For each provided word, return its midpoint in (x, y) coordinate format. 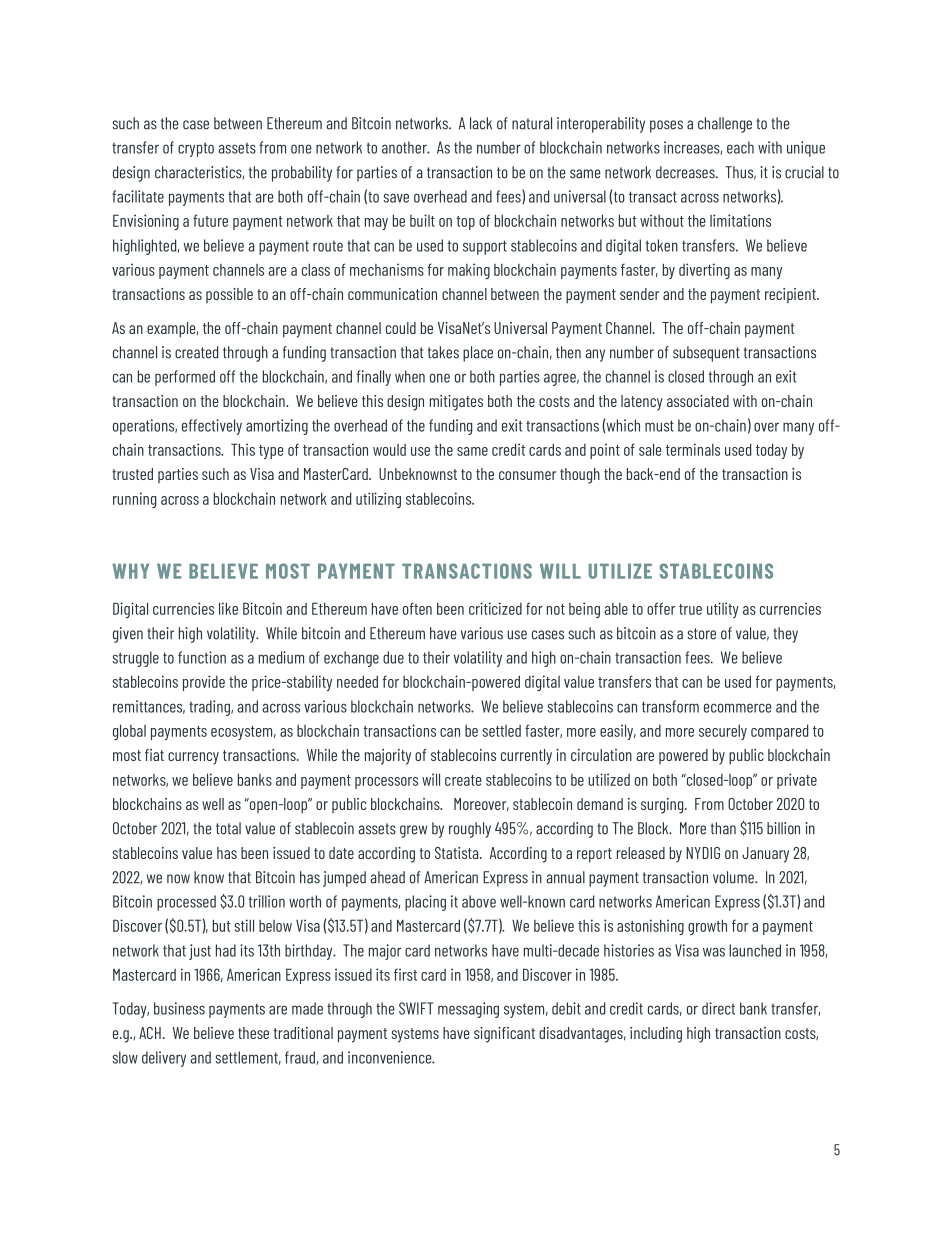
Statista (458, 853)
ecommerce (737, 708)
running (134, 500)
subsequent (706, 354)
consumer (527, 475)
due (393, 657)
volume (734, 877)
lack (481, 123)
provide (204, 683)
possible (229, 295)
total (228, 828)
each (740, 147)
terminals (693, 449)
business (179, 1008)
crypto (196, 149)
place (478, 354)
